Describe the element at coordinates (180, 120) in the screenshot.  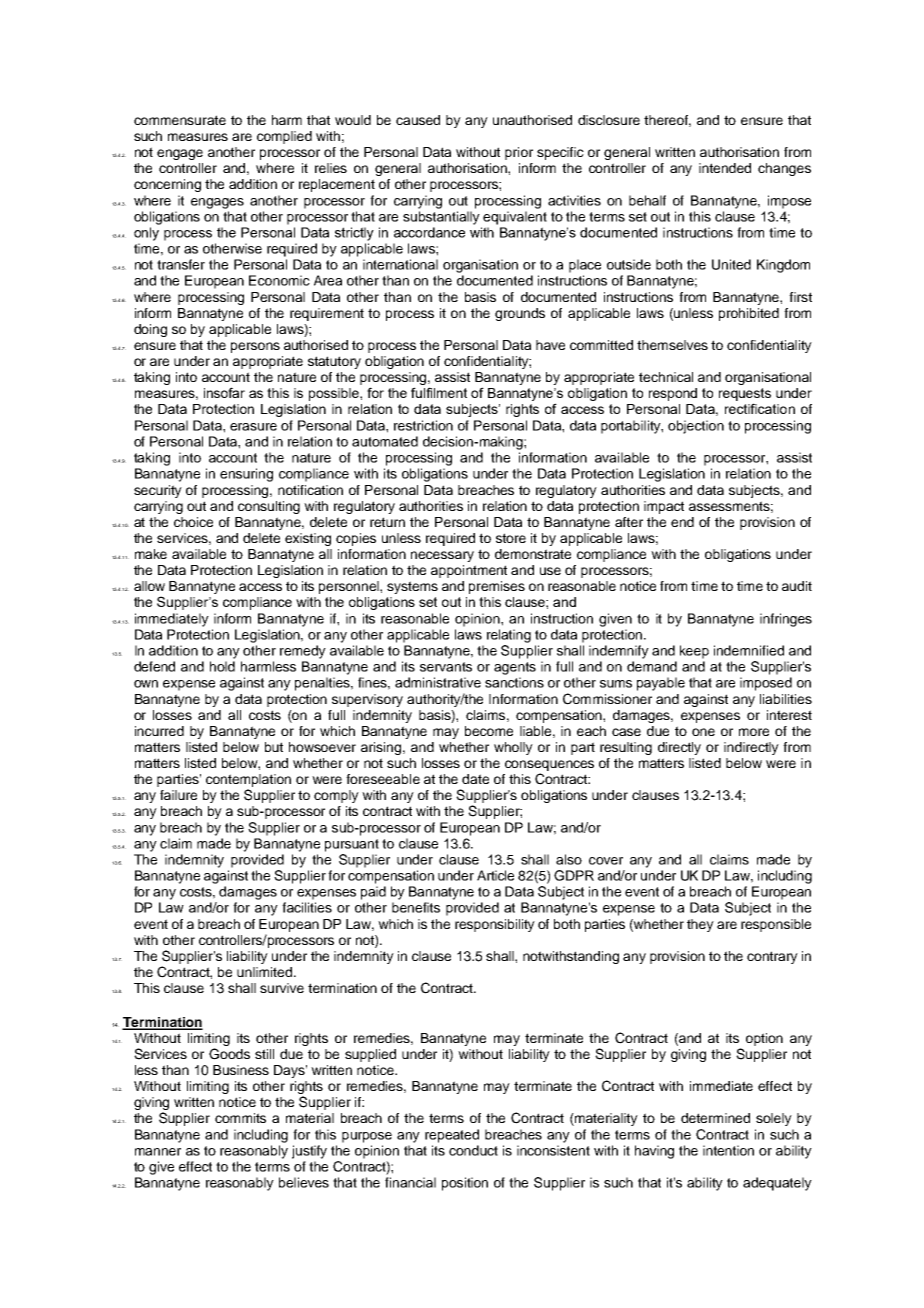
I see `commensurate` at that location.
